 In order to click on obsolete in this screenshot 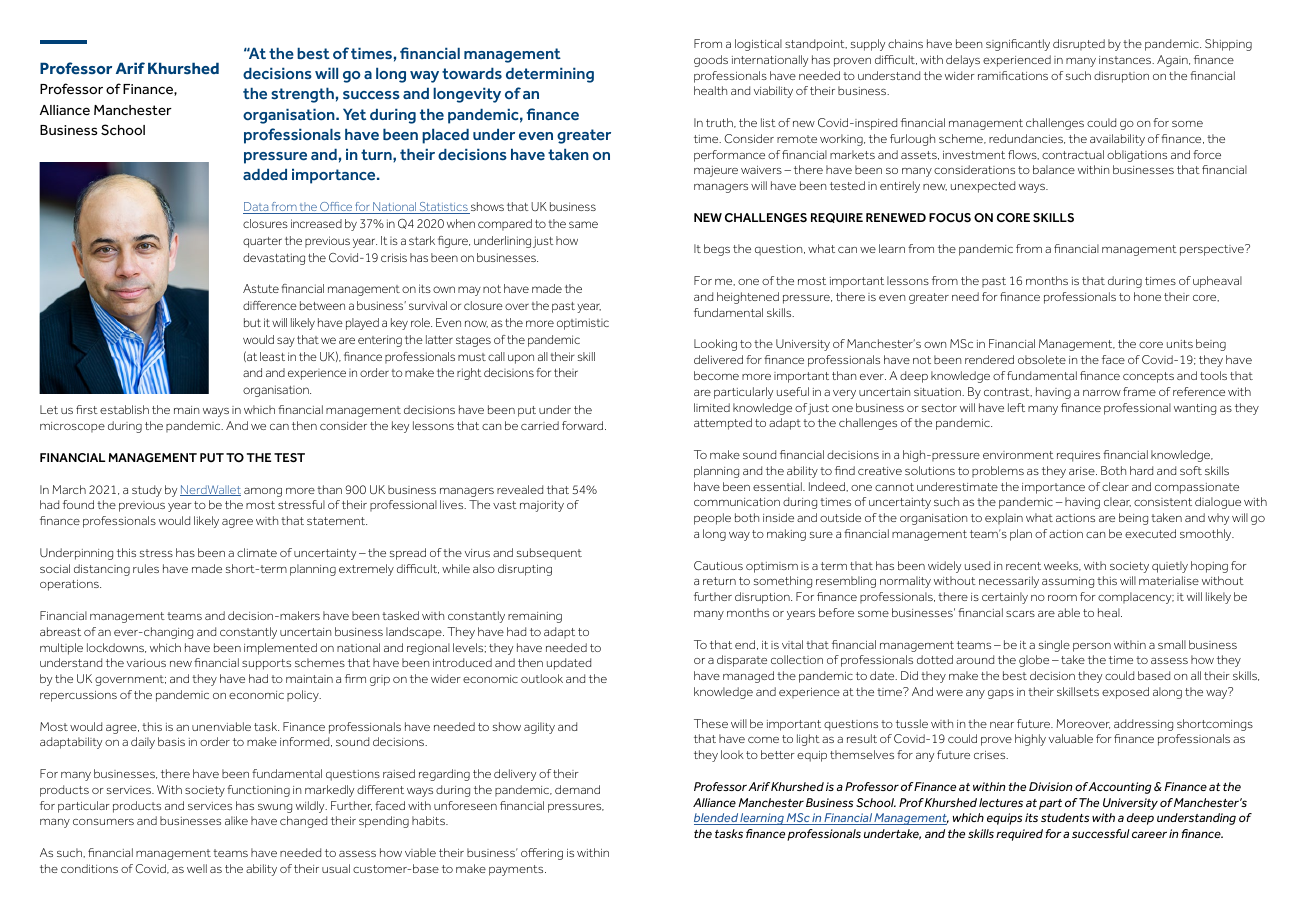, I will do `click(1042, 359)`.
